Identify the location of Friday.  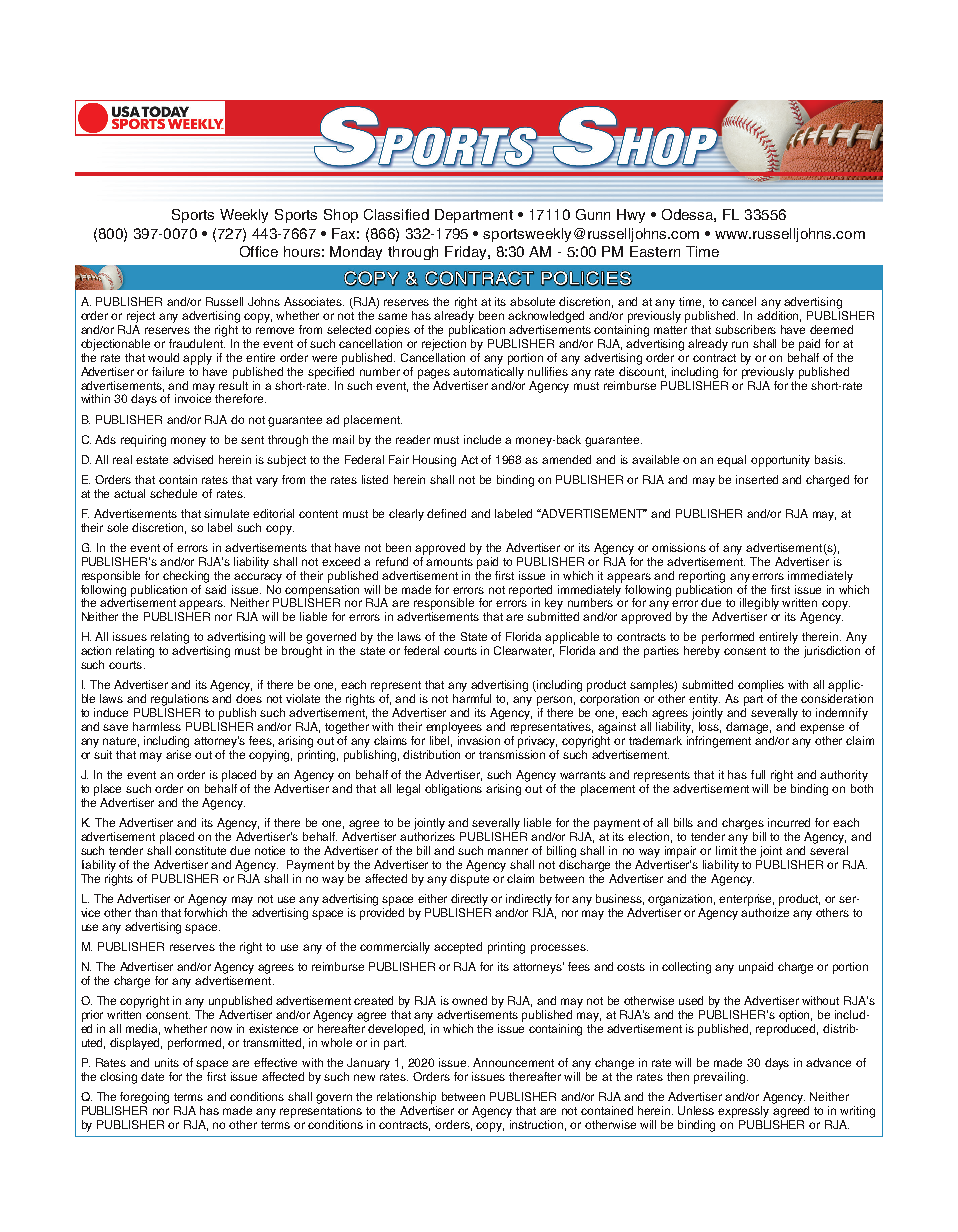
(467, 253).
